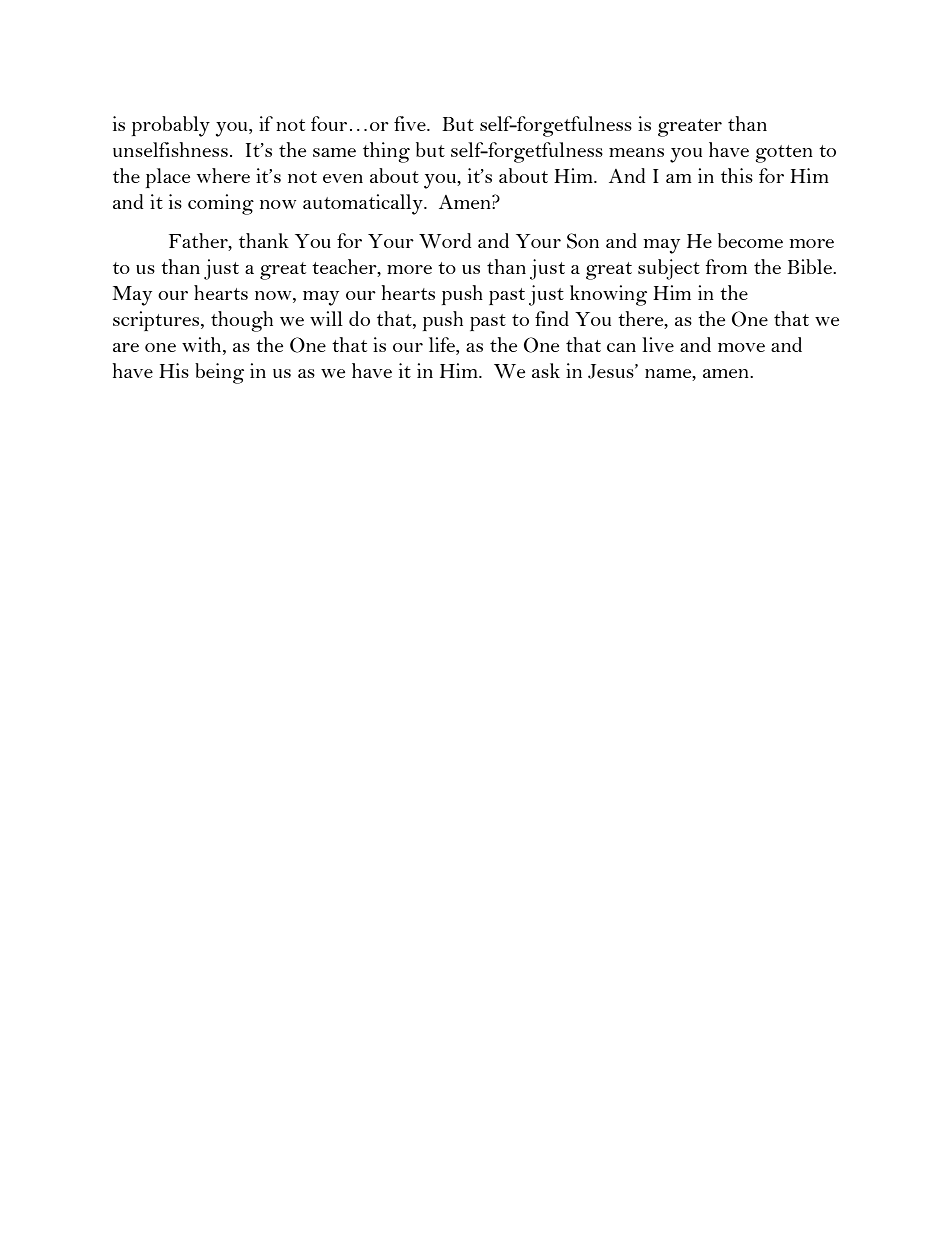 The width and height of the screenshot is (952, 1233). I want to click on become, so click(750, 240).
